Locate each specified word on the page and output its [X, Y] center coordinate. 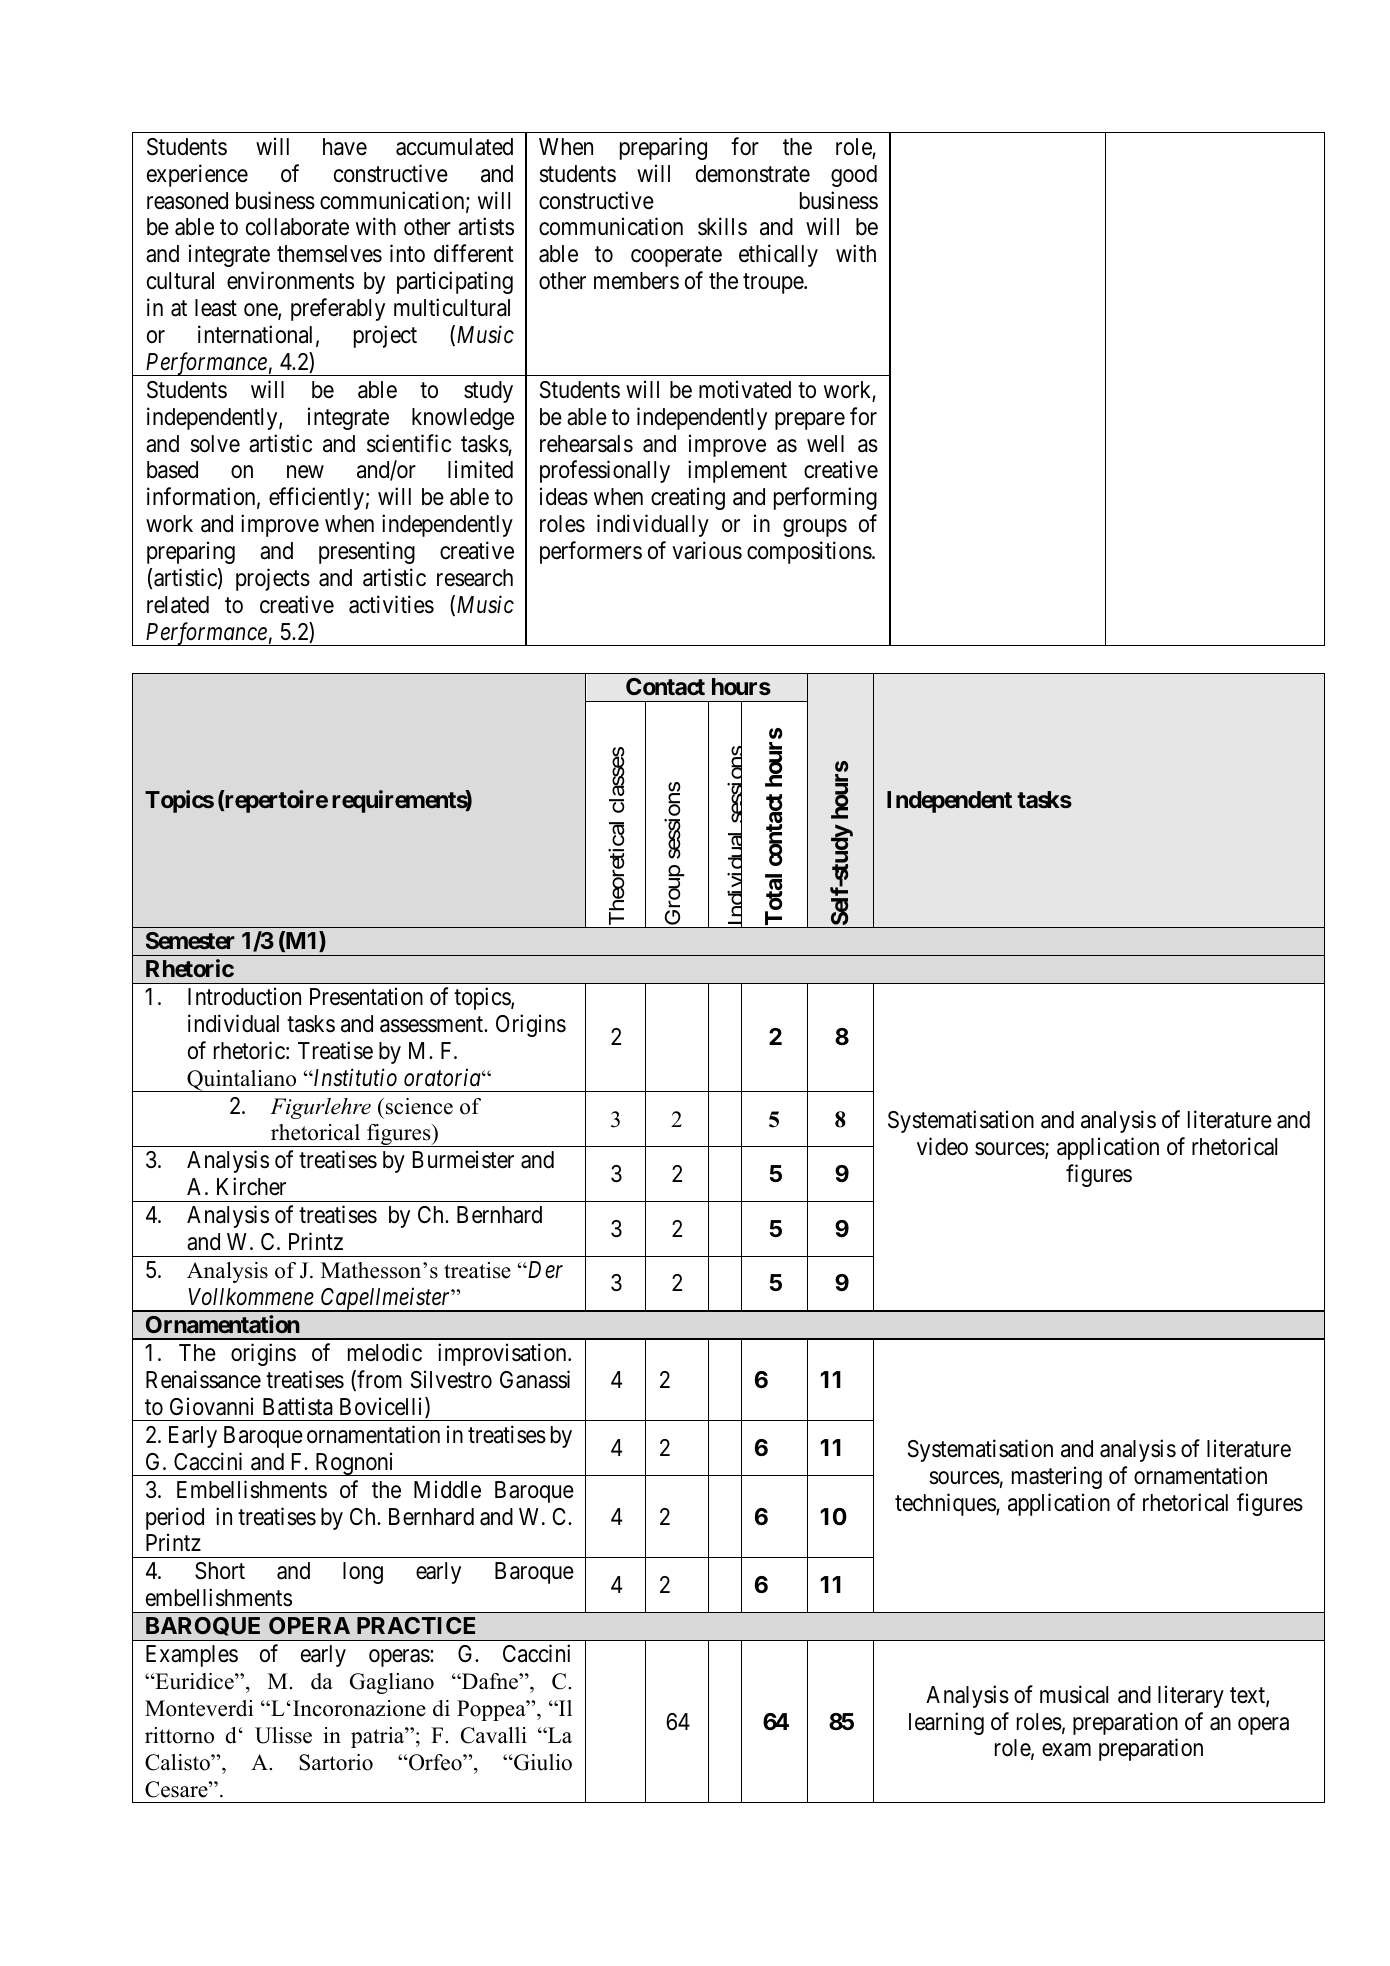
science [419, 1106]
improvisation [503, 1354]
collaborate [297, 227]
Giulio [542, 1762]
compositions [809, 552]
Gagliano [392, 1683]
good [854, 176]
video [942, 1146]
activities [391, 604]
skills [722, 227]
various [707, 550]
